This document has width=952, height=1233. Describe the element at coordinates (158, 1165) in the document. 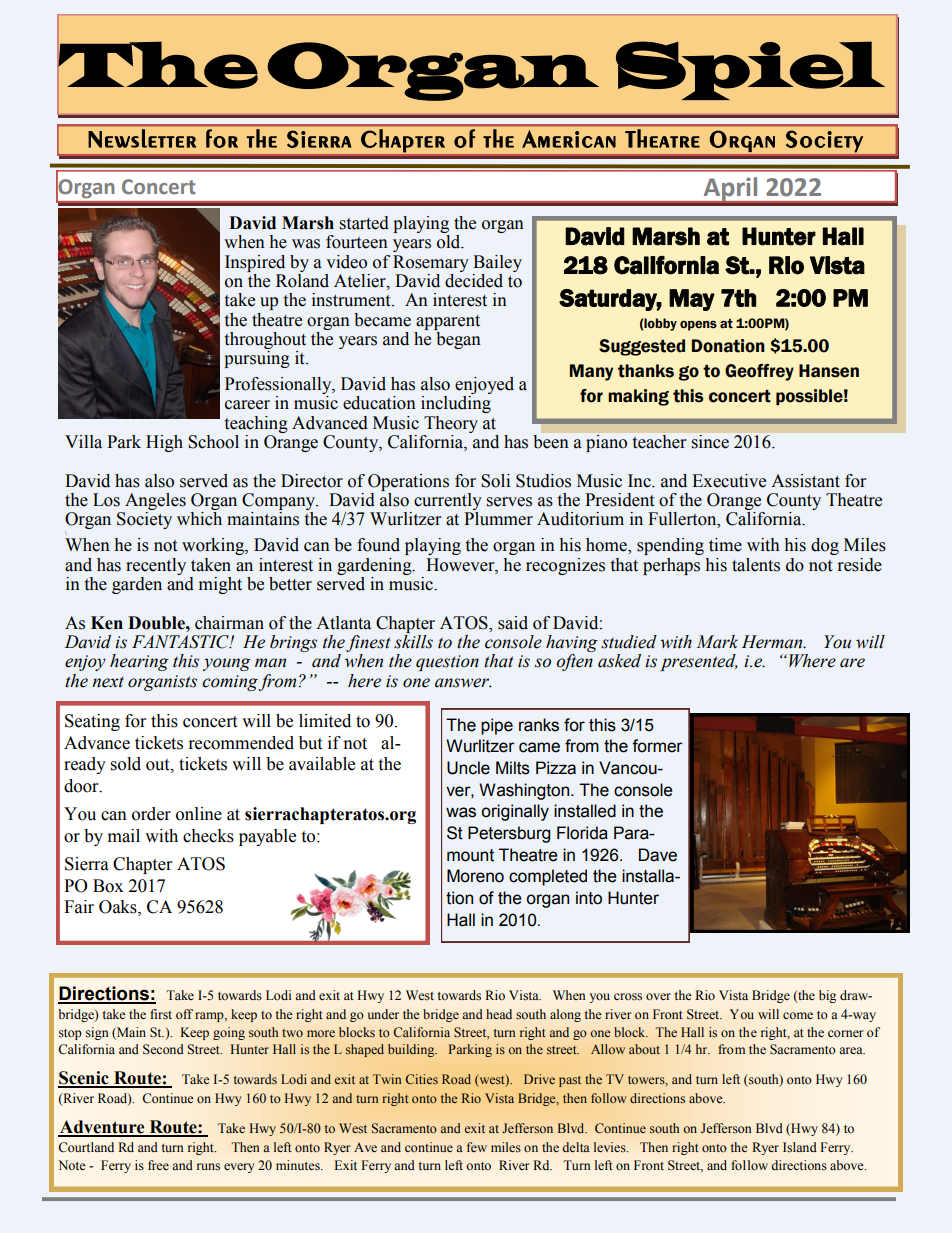

I see `free` at that location.
